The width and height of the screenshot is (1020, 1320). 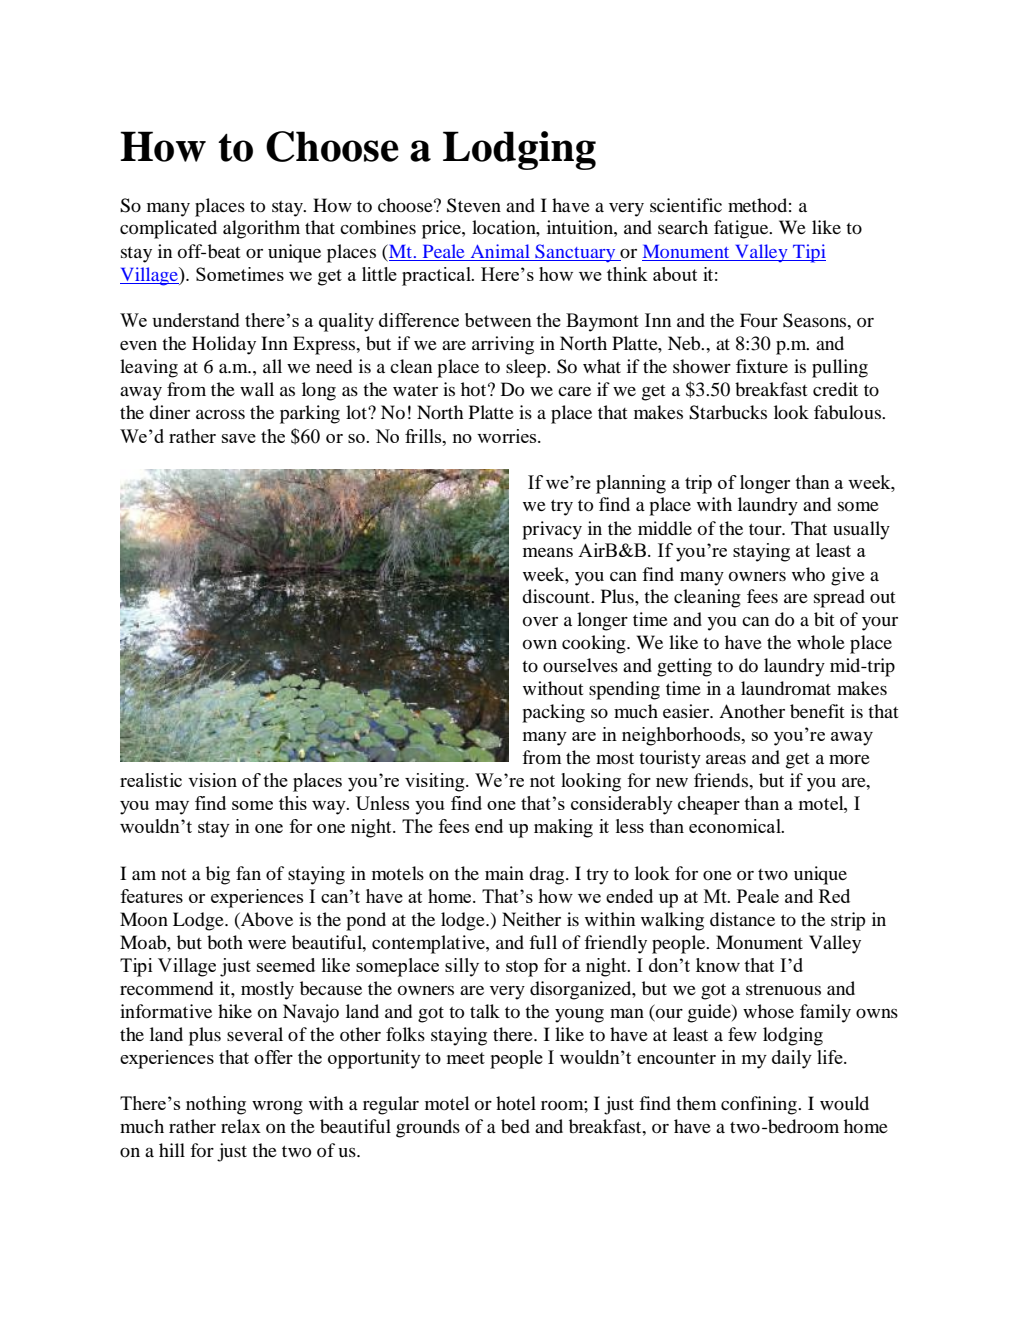 What do you see at coordinates (239, 438) in the screenshot?
I see `save` at bounding box center [239, 438].
